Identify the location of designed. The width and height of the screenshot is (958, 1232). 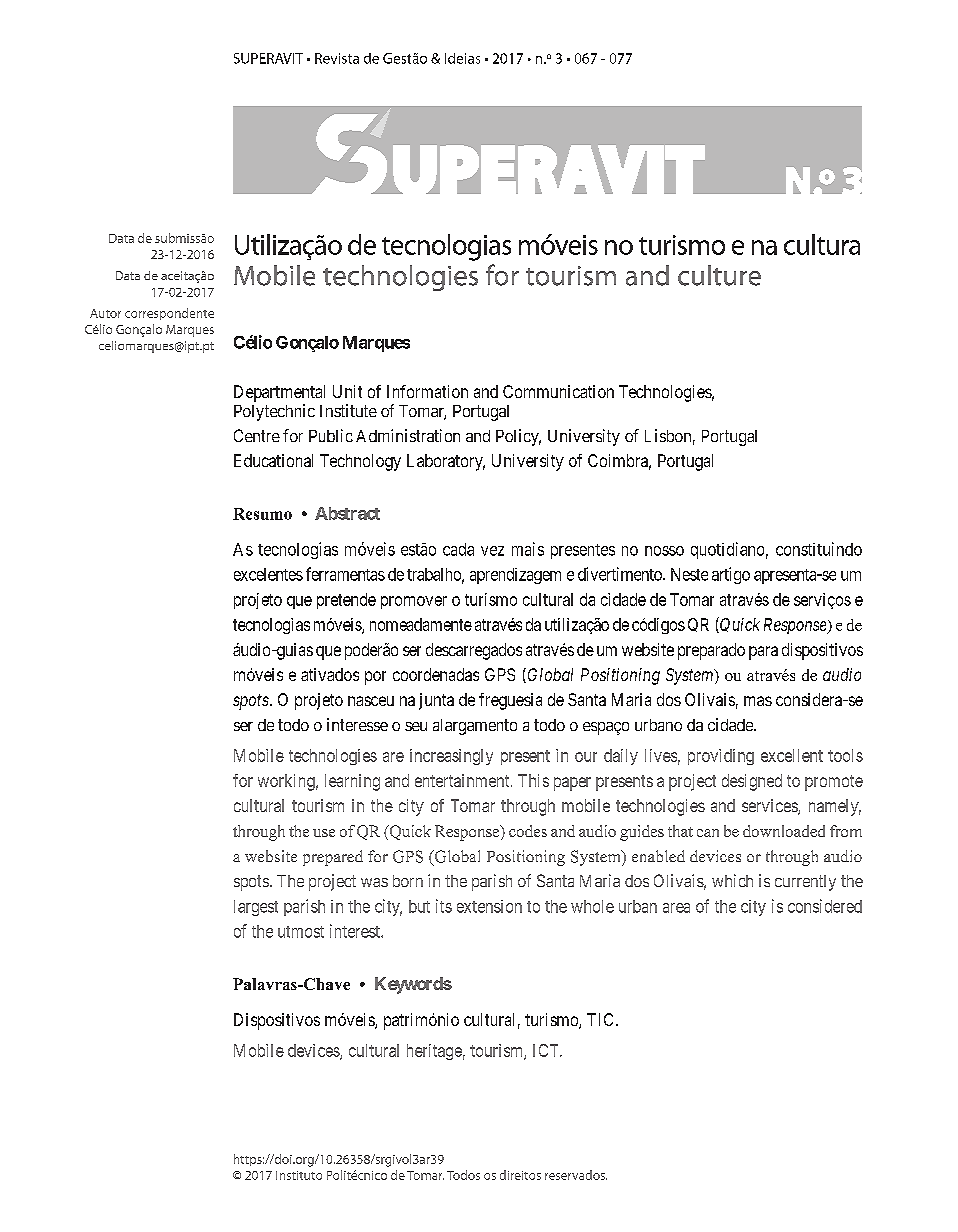
(752, 782).
